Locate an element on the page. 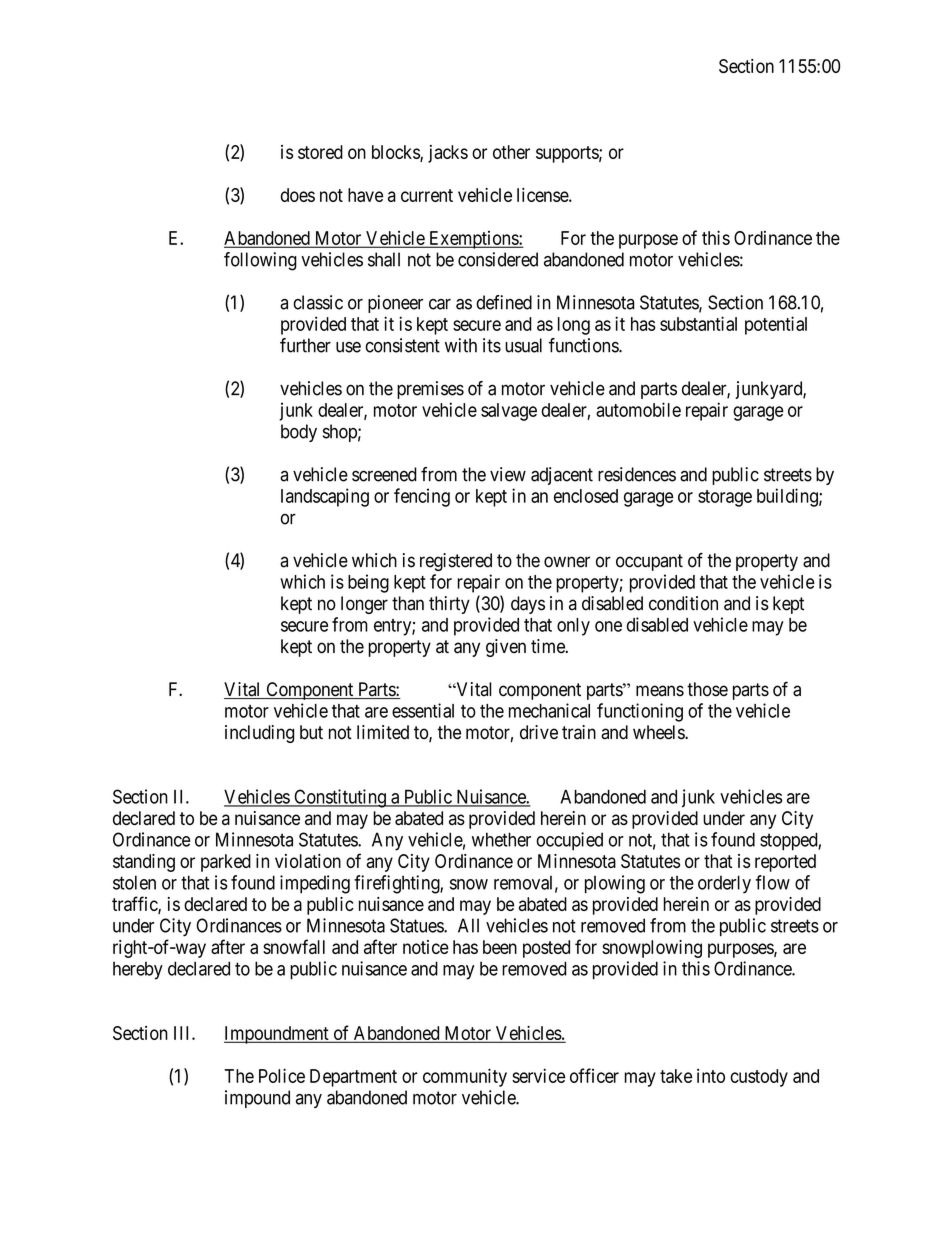 The image size is (952, 1233). condition is located at coordinates (683, 603).
